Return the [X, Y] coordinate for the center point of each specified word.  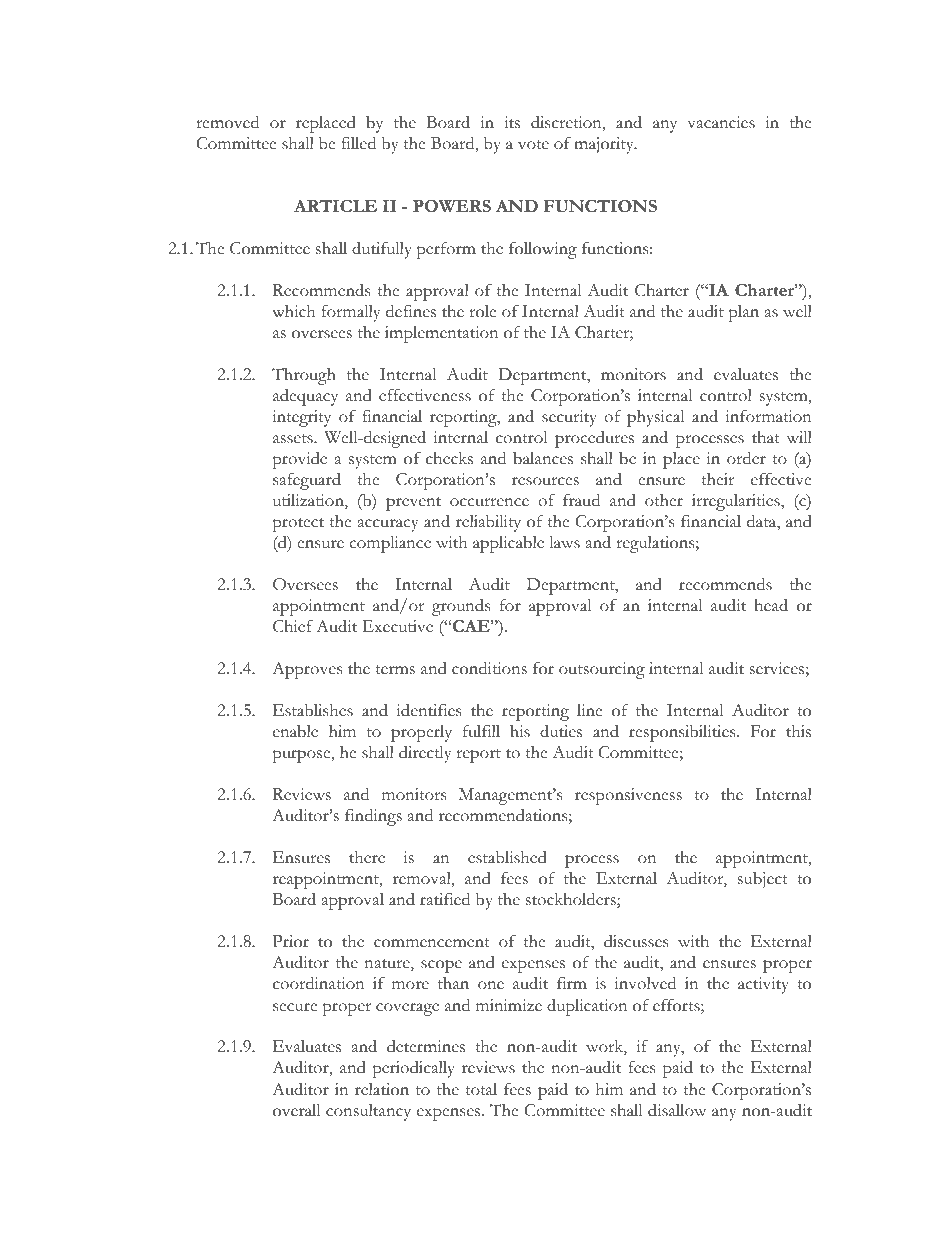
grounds [461, 607]
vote [533, 145]
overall [296, 1110]
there [367, 857]
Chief [293, 626]
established [507, 857]
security [569, 418]
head [771, 605]
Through [304, 376]
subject [763, 880]
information [769, 416]
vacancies [721, 122]
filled [358, 143]
